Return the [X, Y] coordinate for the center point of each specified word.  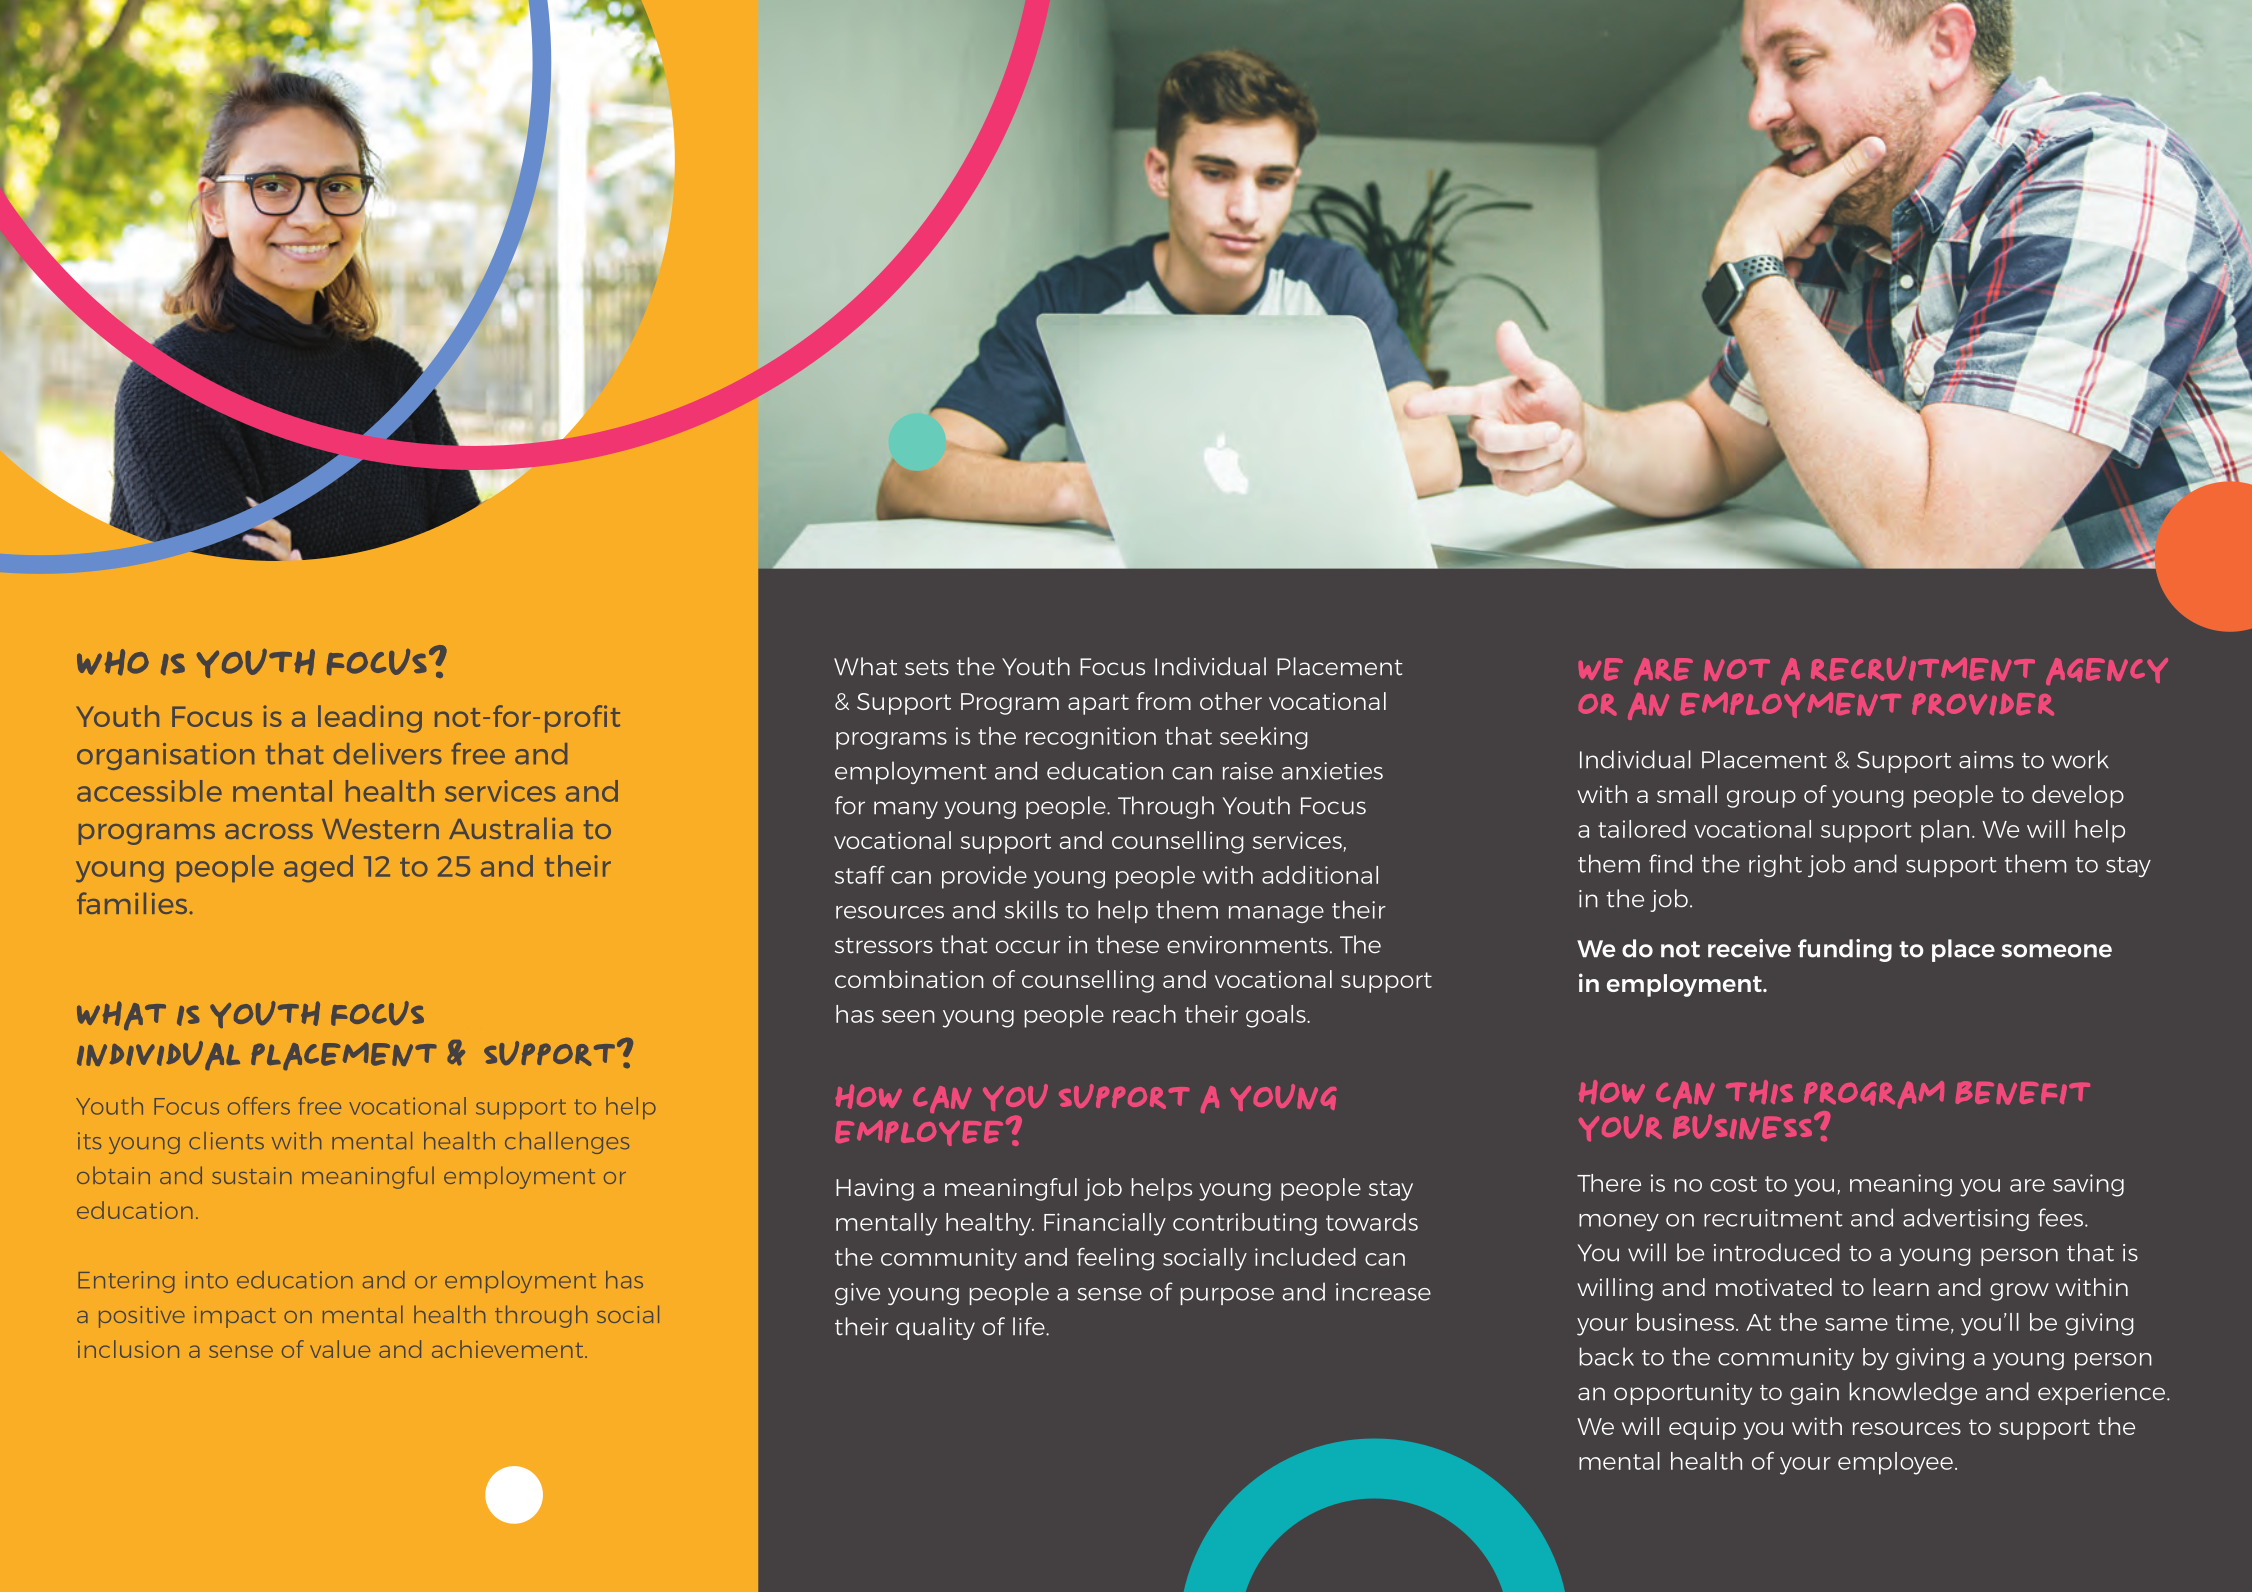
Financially [1105, 1224]
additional [1320, 875]
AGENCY [2107, 671]
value [340, 1349]
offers [259, 1106]
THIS [1759, 1092]
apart [1098, 704]
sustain [252, 1175]
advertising [1966, 1219]
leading [370, 719]
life [1030, 1326]
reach [1144, 1014]
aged [318, 868]
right [1775, 865]
